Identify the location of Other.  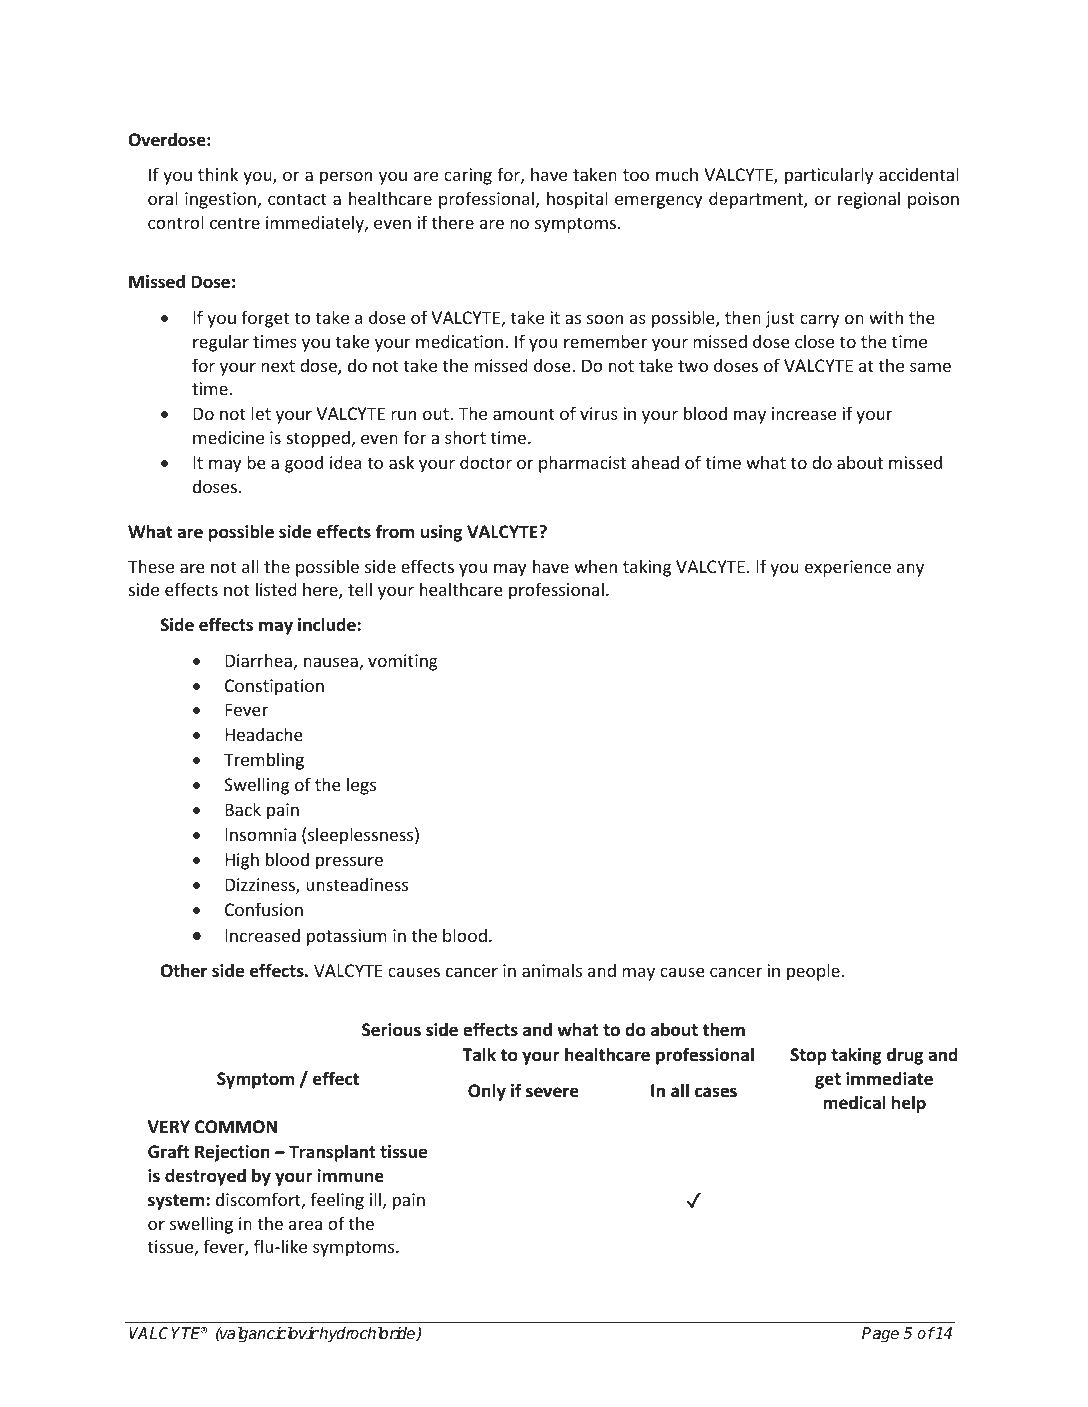
(183, 970).
